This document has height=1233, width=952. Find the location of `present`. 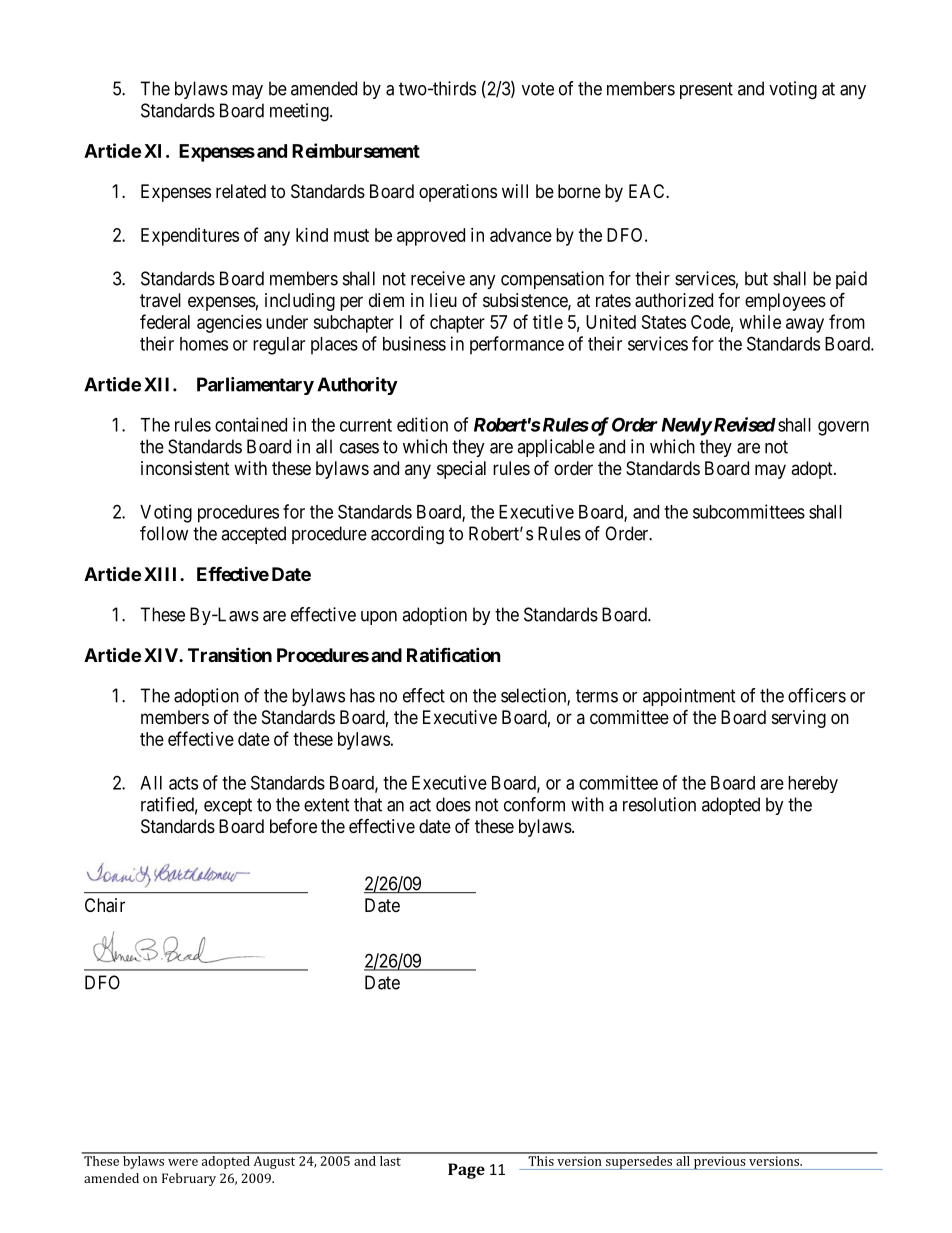

present is located at coordinates (706, 90).
